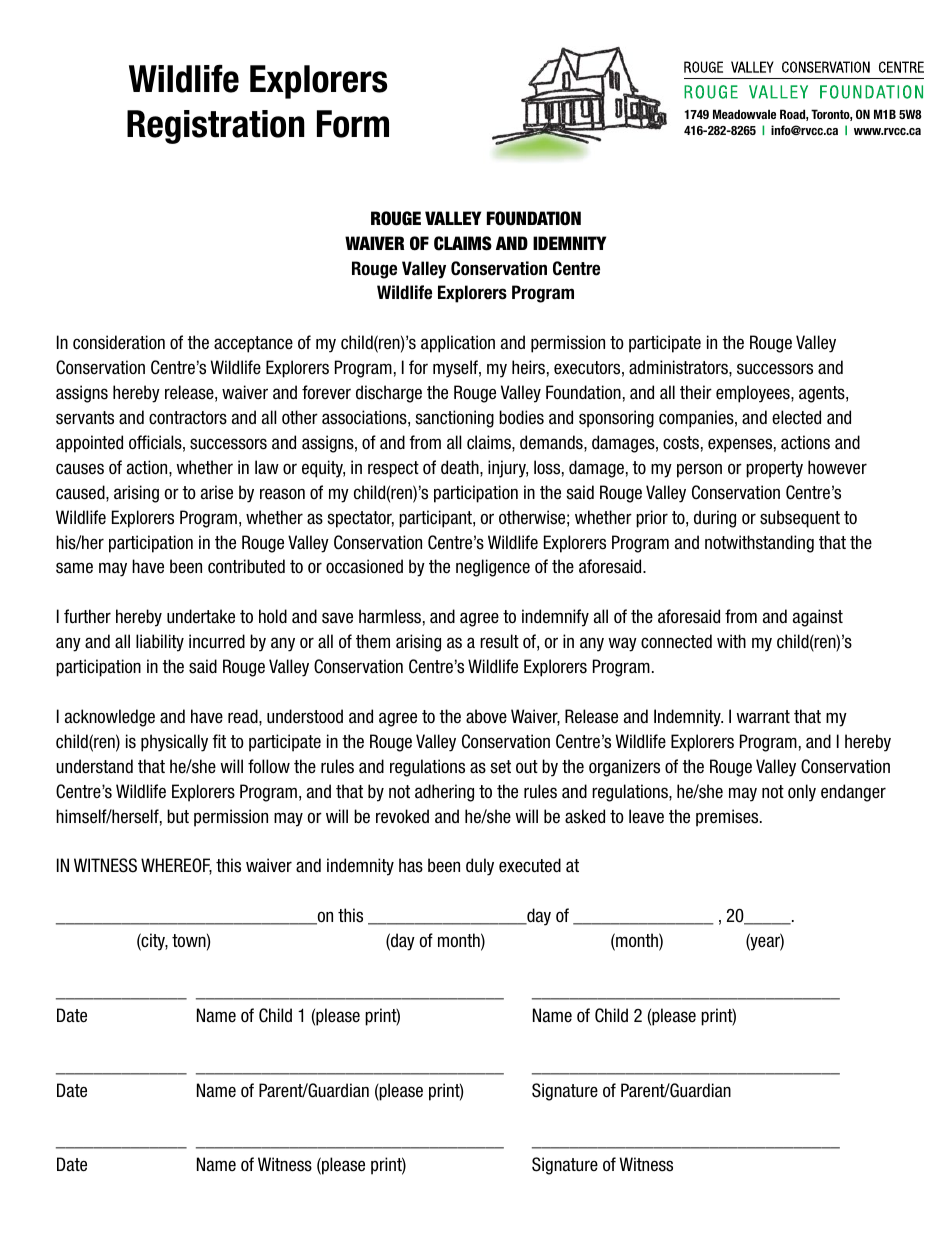  I want to click on above, so click(486, 716).
